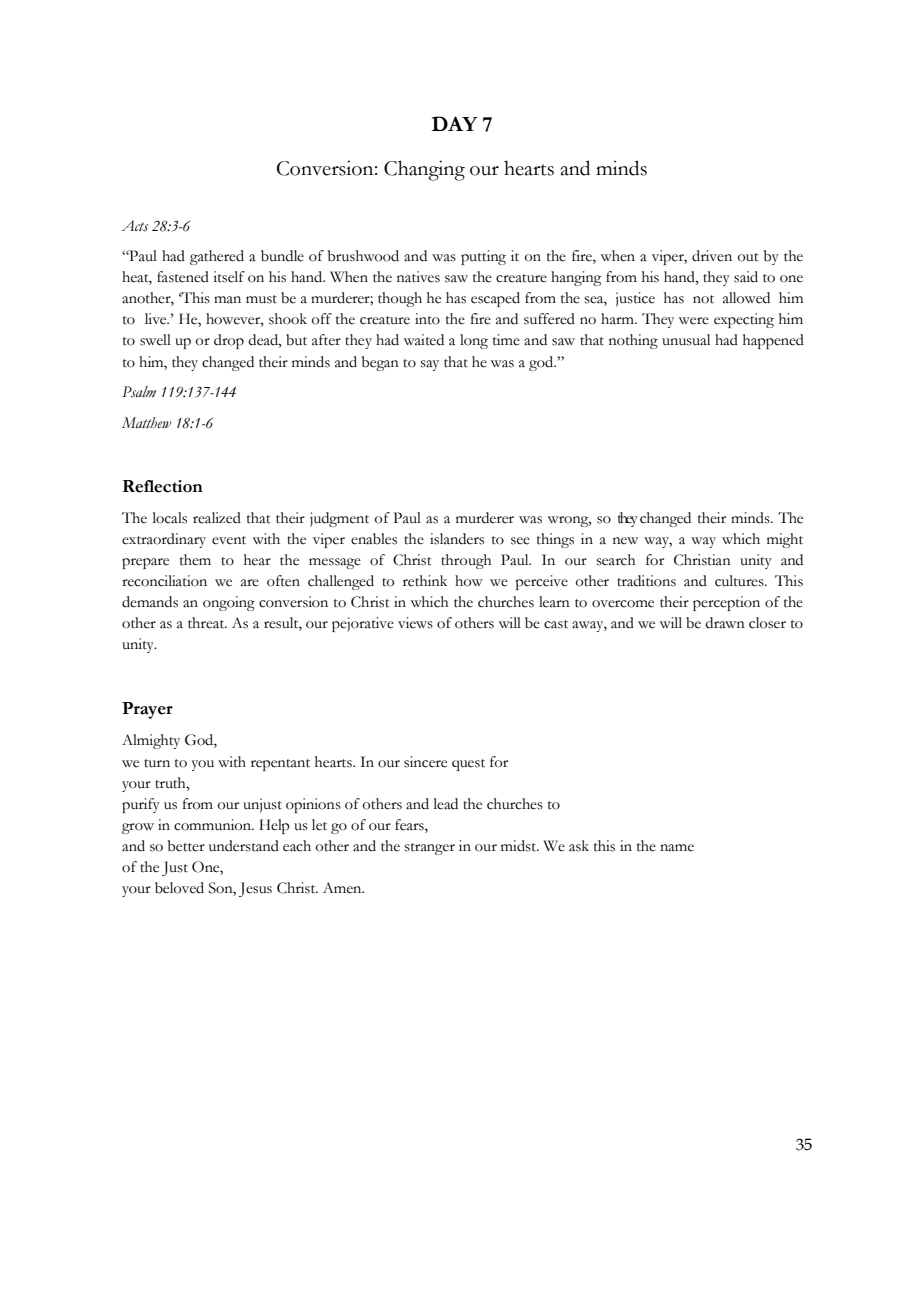 The height and width of the screenshot is (1308, 924). What do you see at coordinates (415, 623) in the screenshot?
I see `views` at bounding box center [415, 623].
